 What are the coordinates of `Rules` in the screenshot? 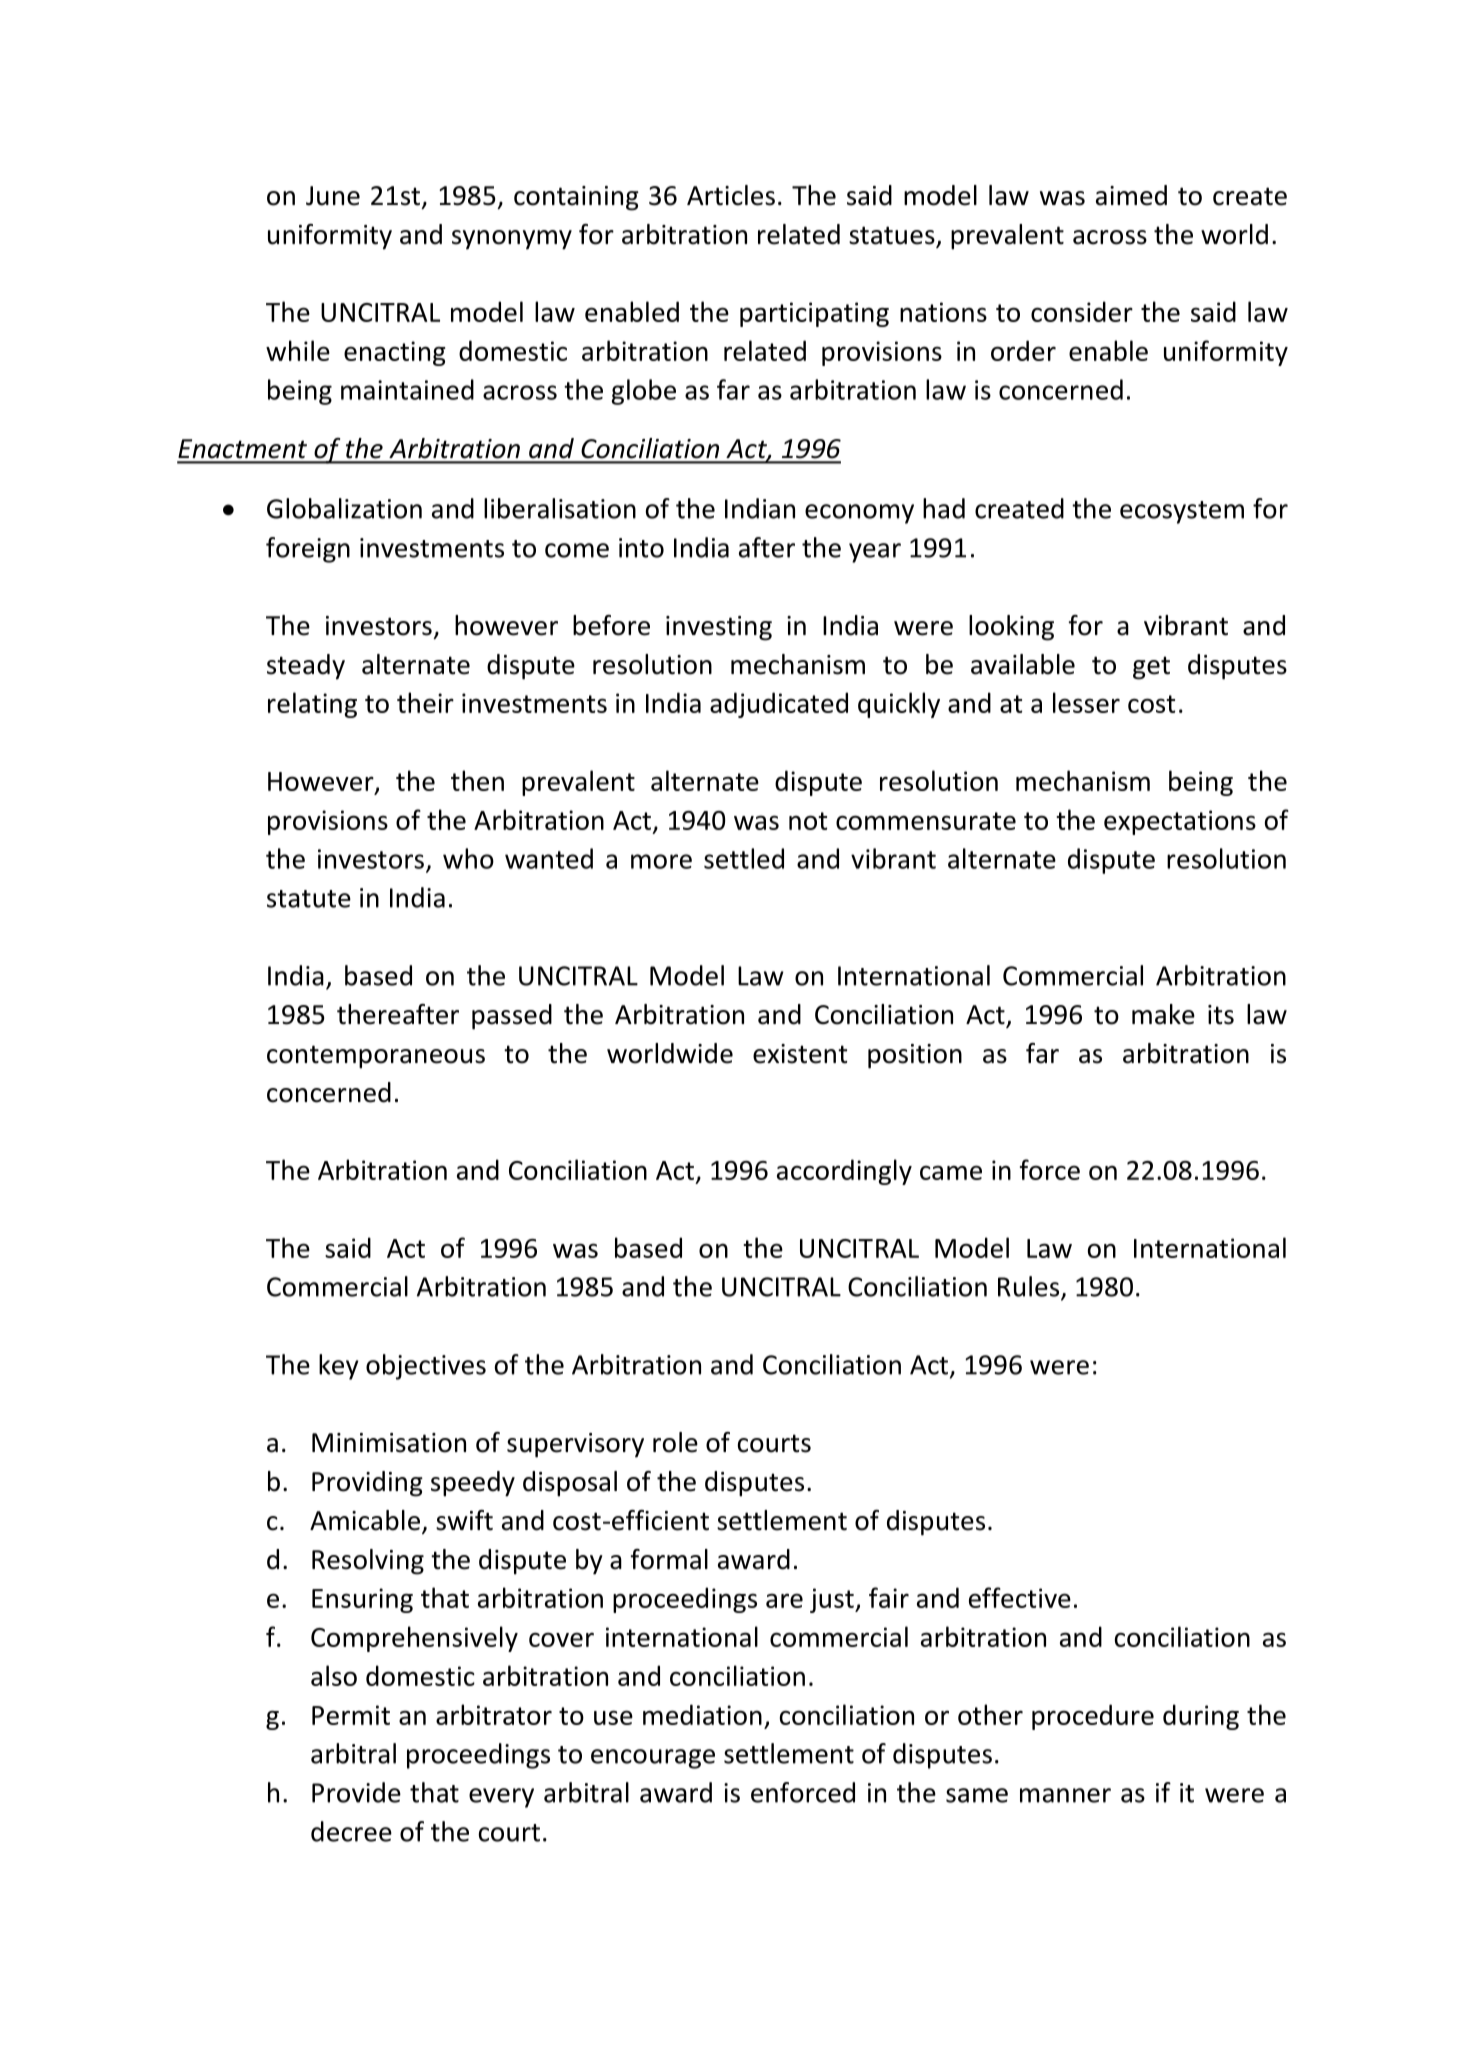 It's located at (1030, 1287).
